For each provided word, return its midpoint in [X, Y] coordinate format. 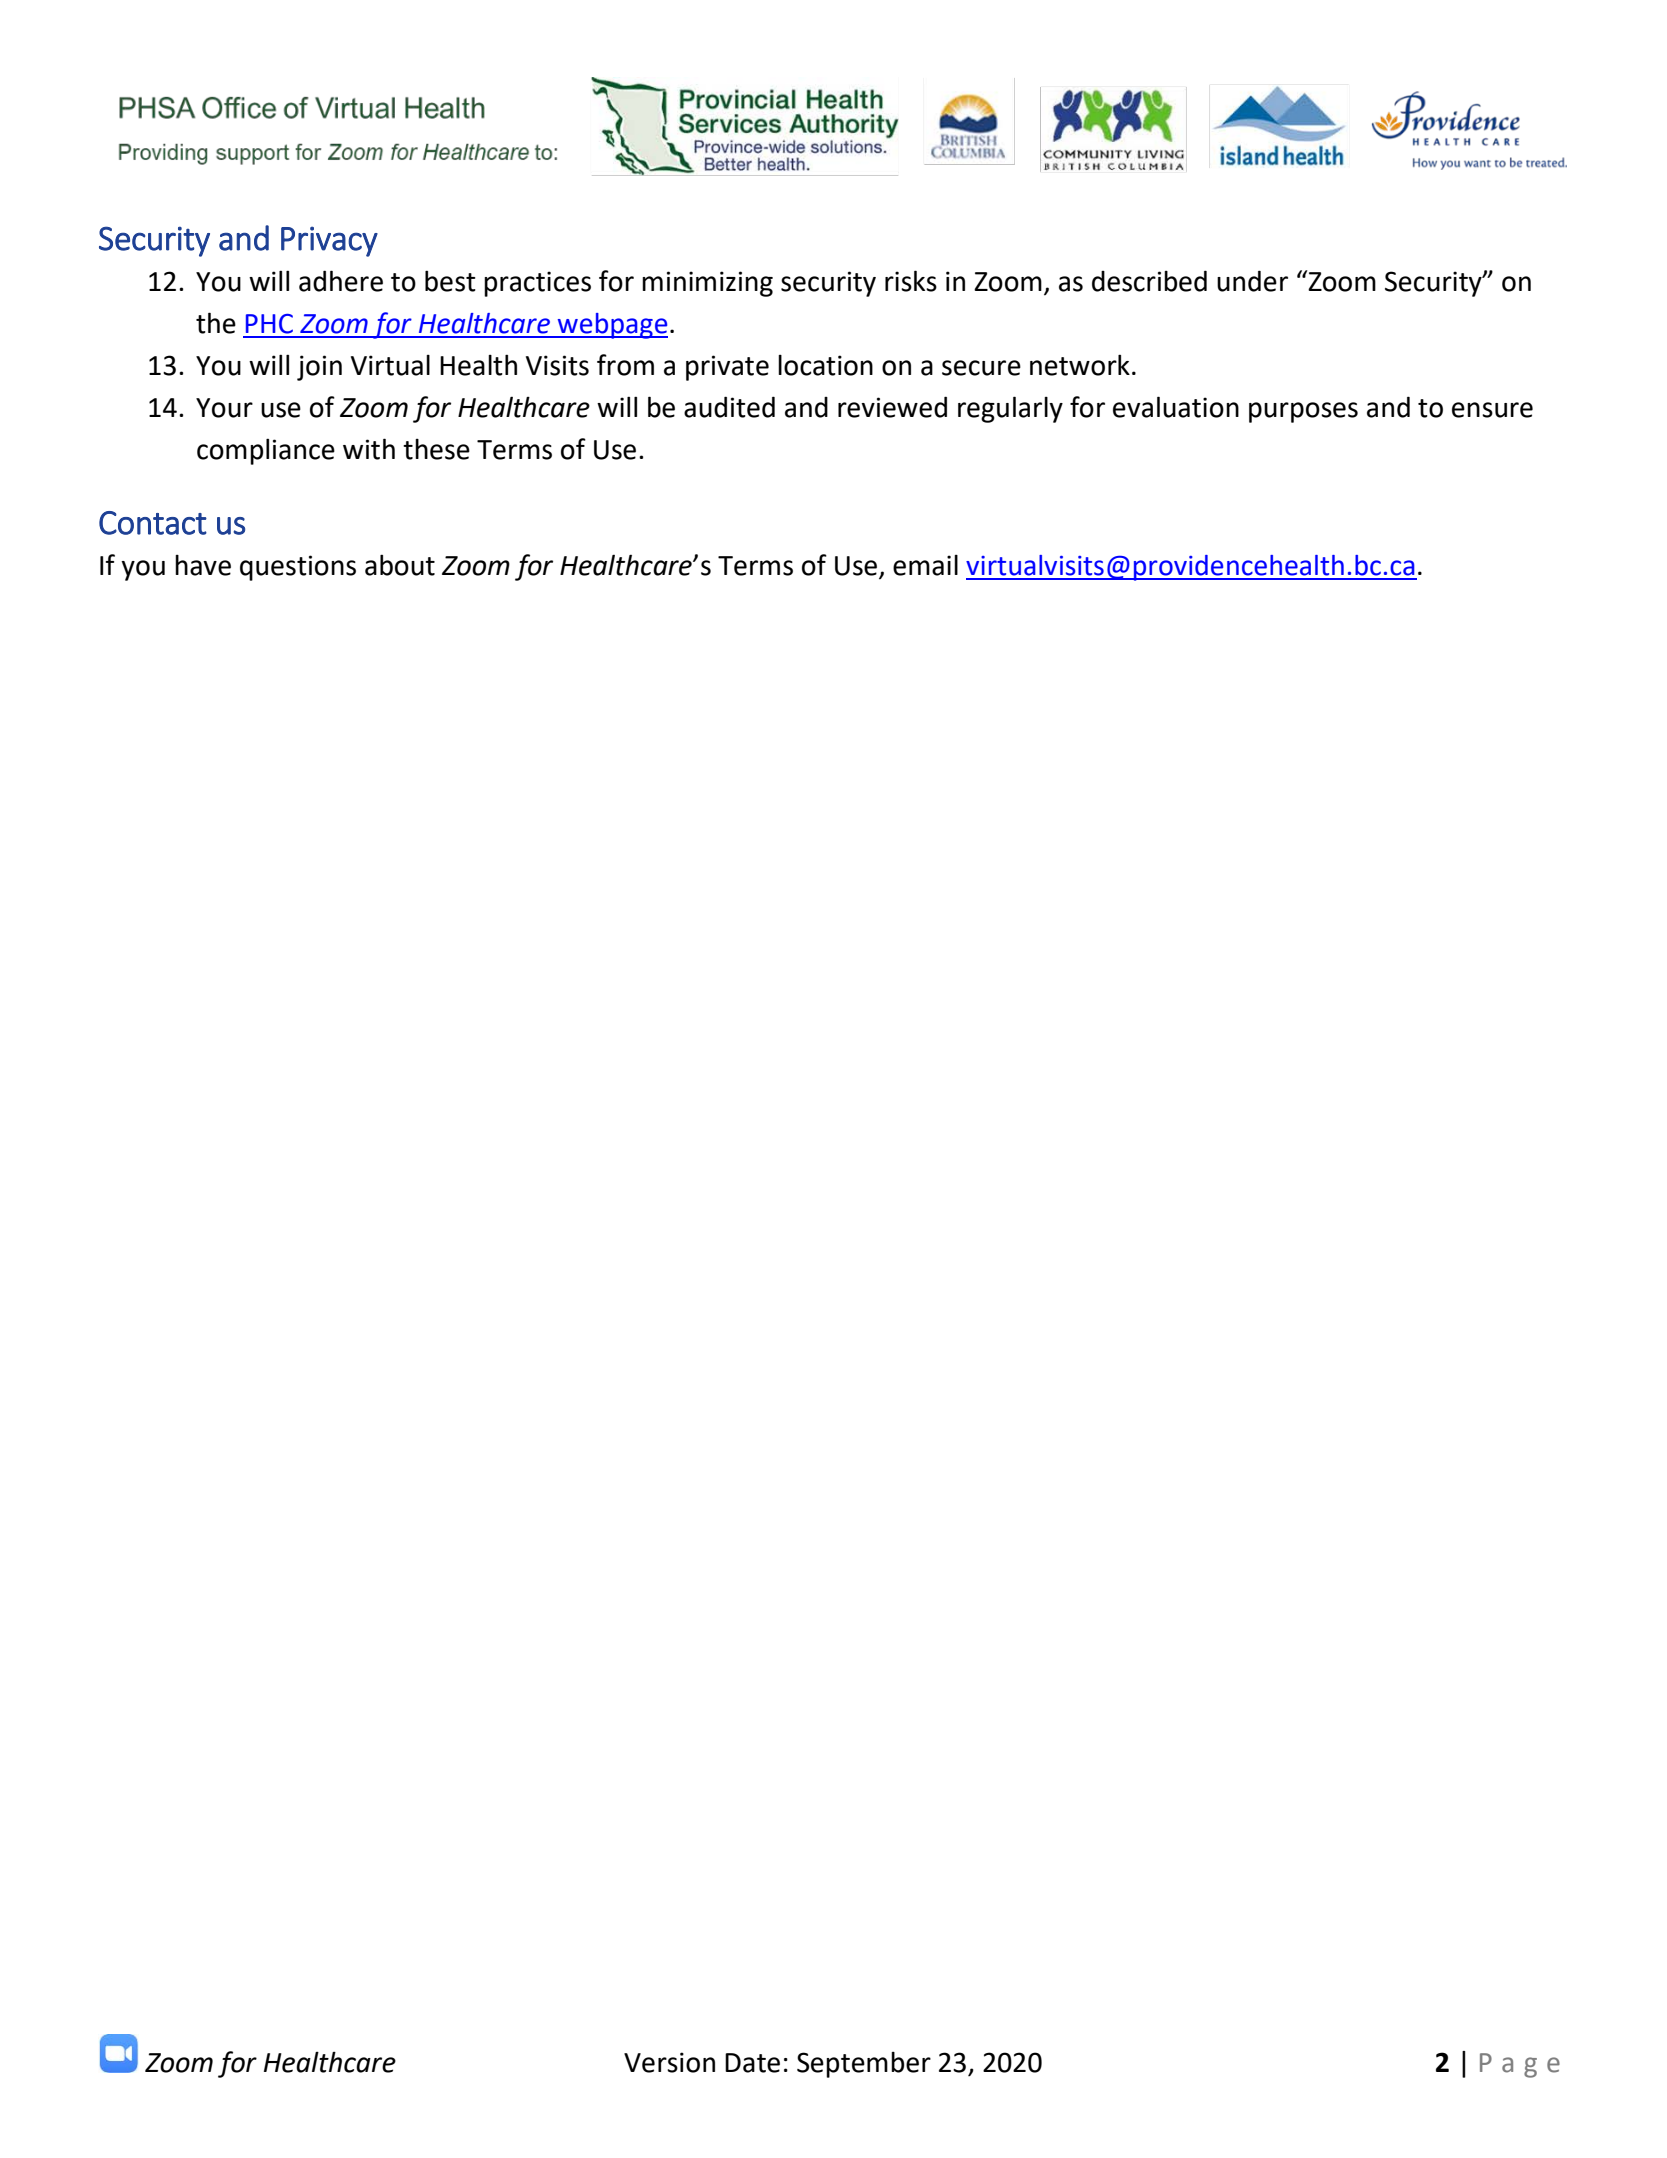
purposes [1303, 412]
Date [752, 2063]
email [925, 565]
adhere [341, 281]
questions [298, 568]
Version [669, 2062]
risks [911, 281]
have [203, 565]
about [400, 565]
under [1252, 281]
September [864, 2065]
